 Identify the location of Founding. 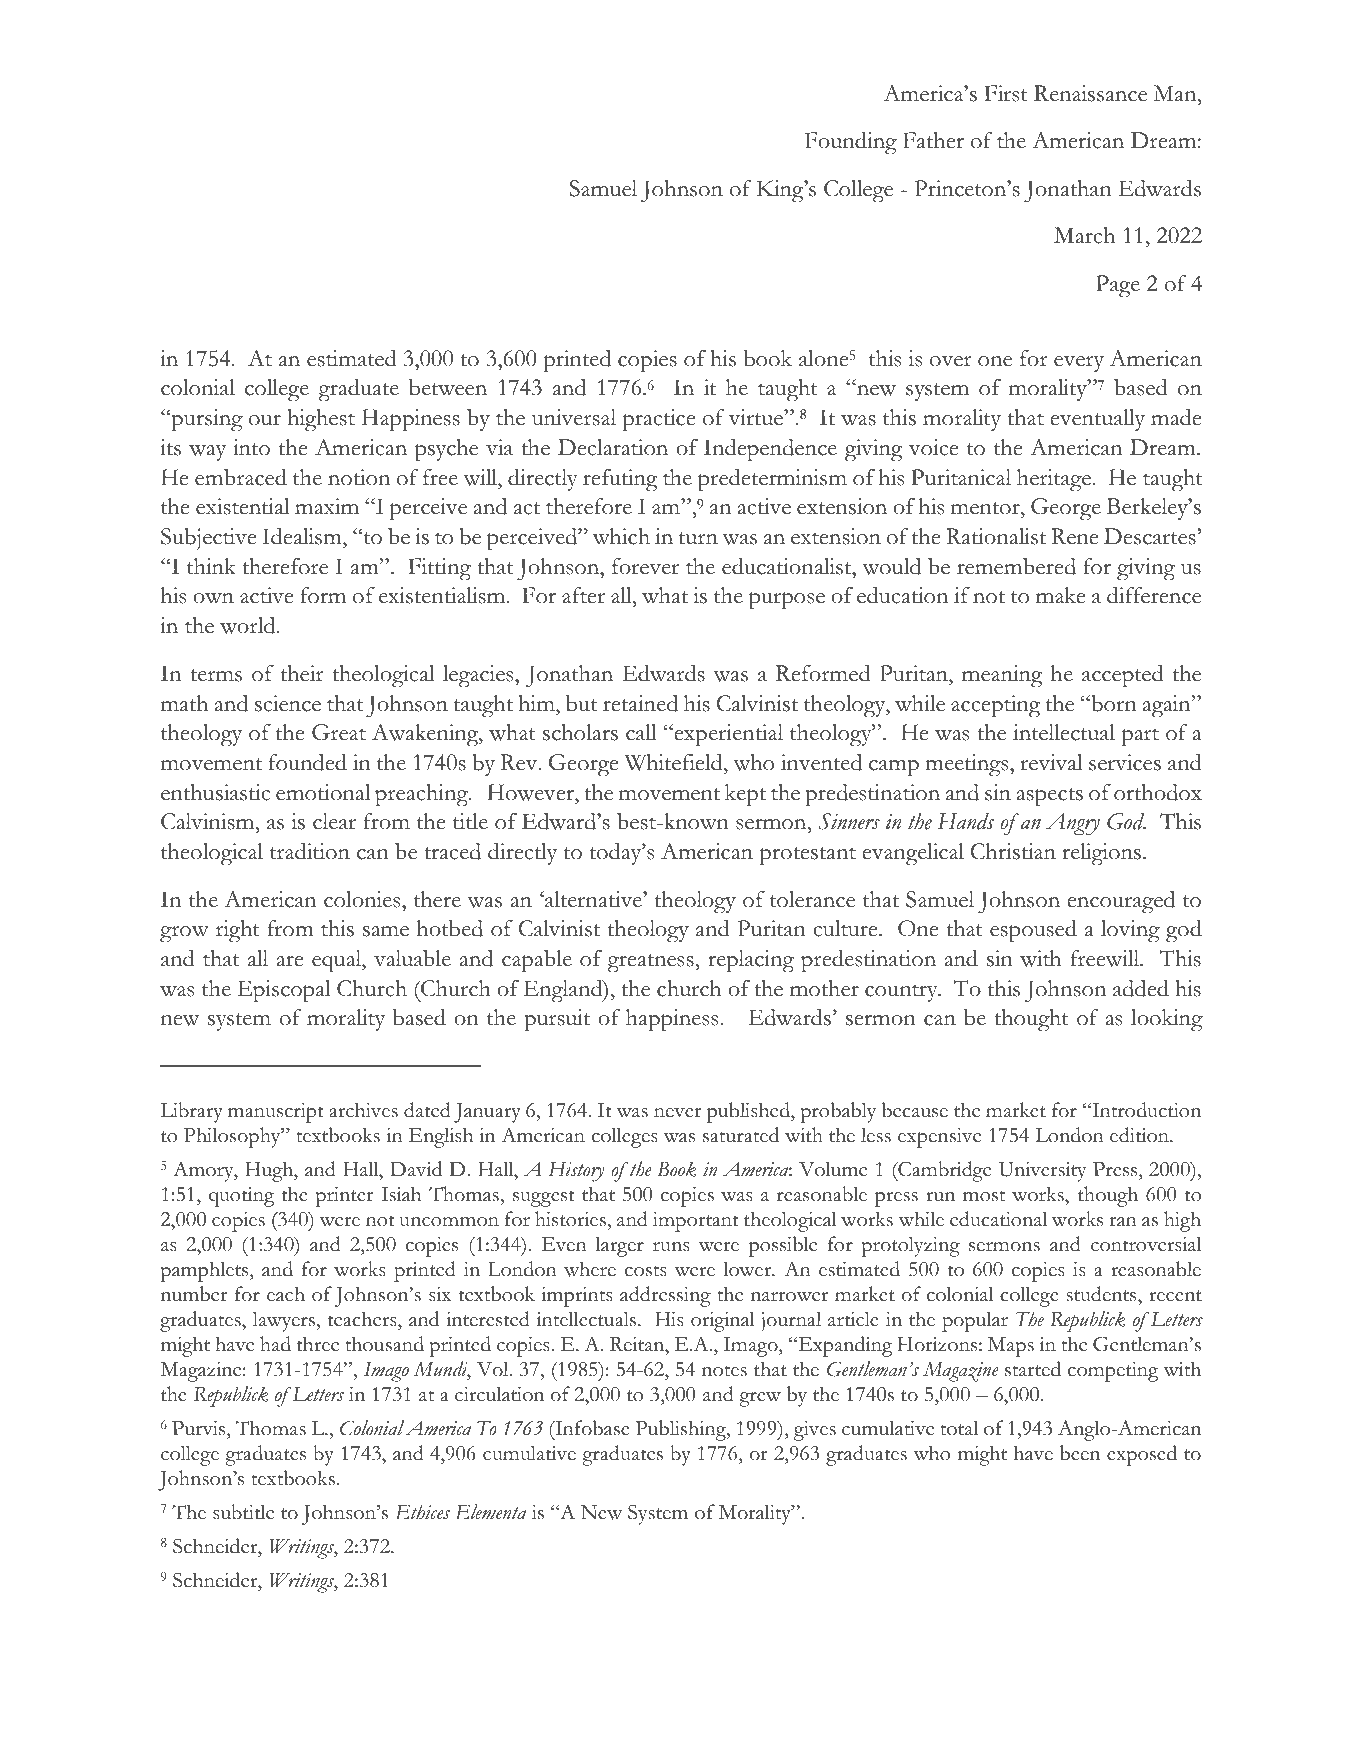
(851, 143).
